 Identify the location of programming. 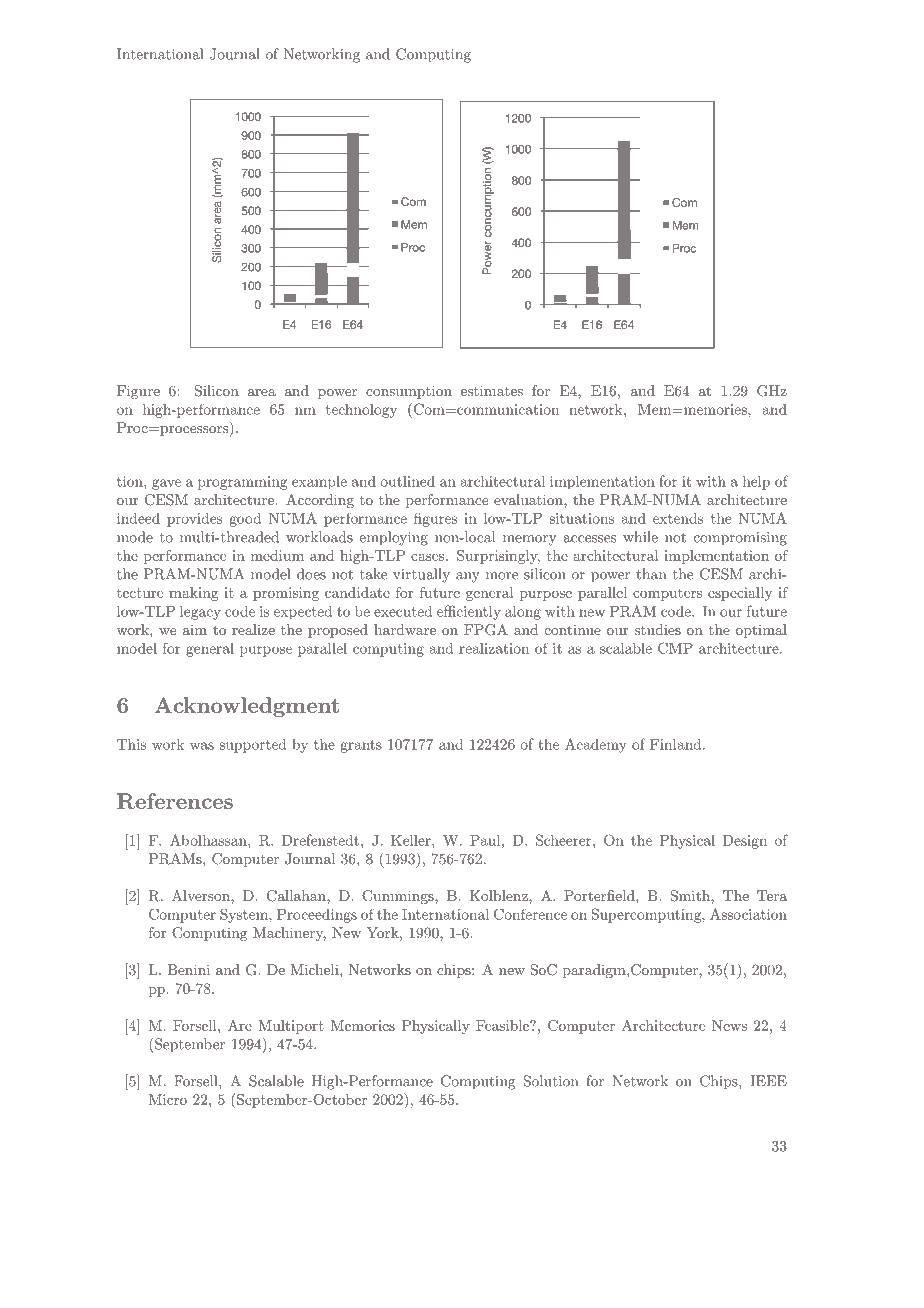
(242, 483).
